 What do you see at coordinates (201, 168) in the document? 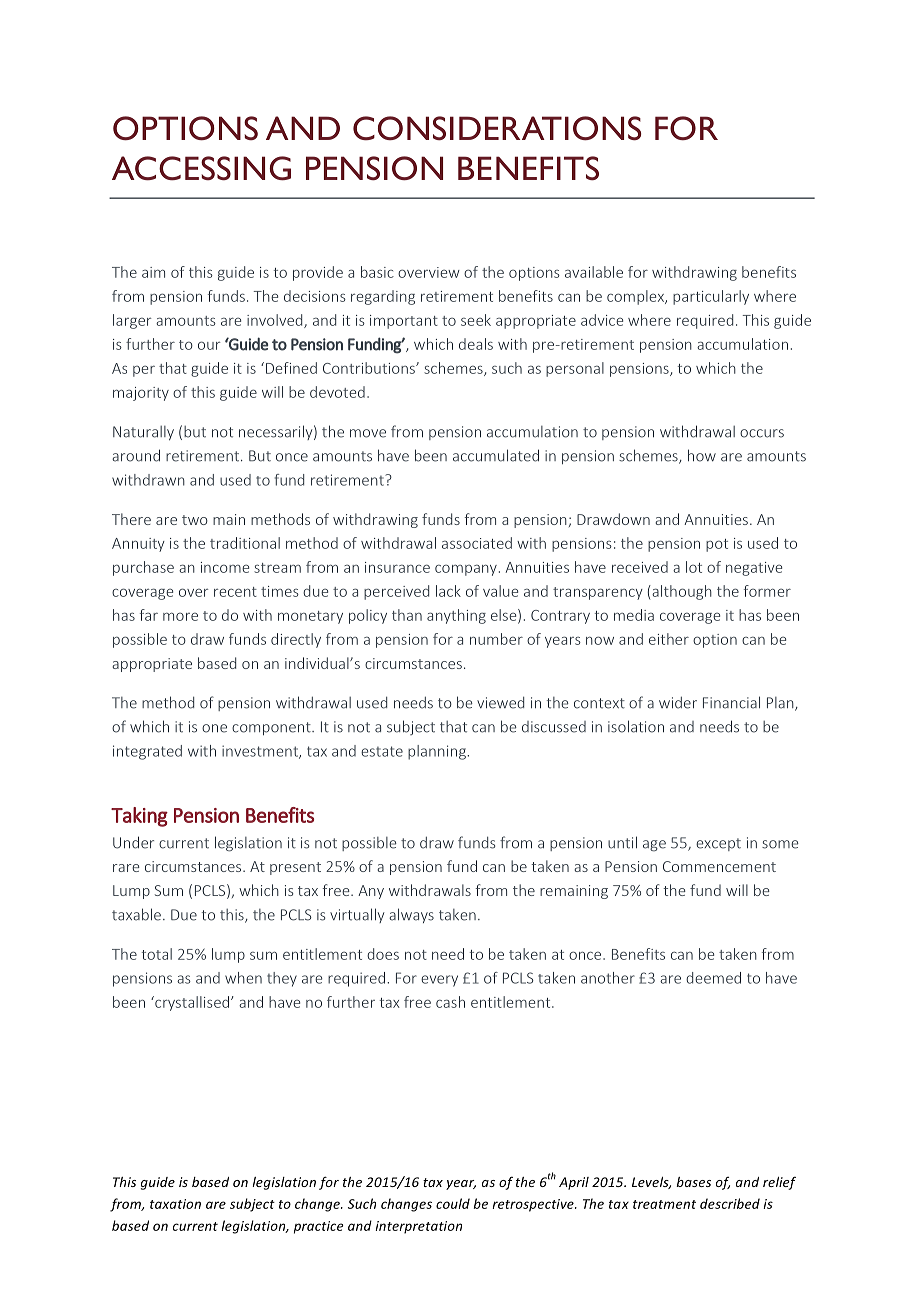
I see `ACCESSING` at bounding box center [201, 168].
